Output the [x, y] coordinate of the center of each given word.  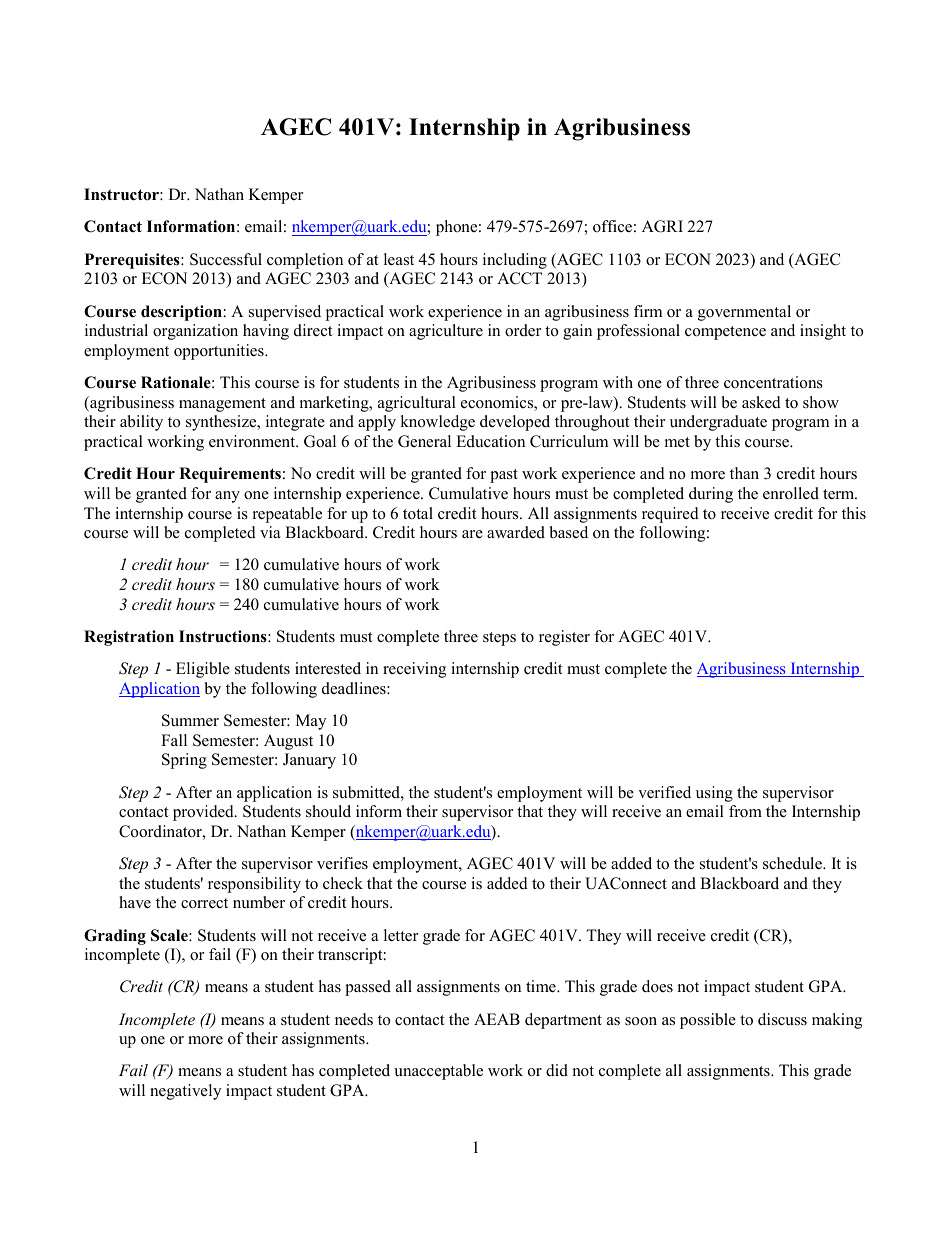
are [472, 534]
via [270, 532]
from [745, 811]
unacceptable [438, 1072]
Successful [226, 259]
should [328, 811]
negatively [185, 1092]
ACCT [519, 278]
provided [204, 813]
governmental [744, 313]
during [711, 495]
